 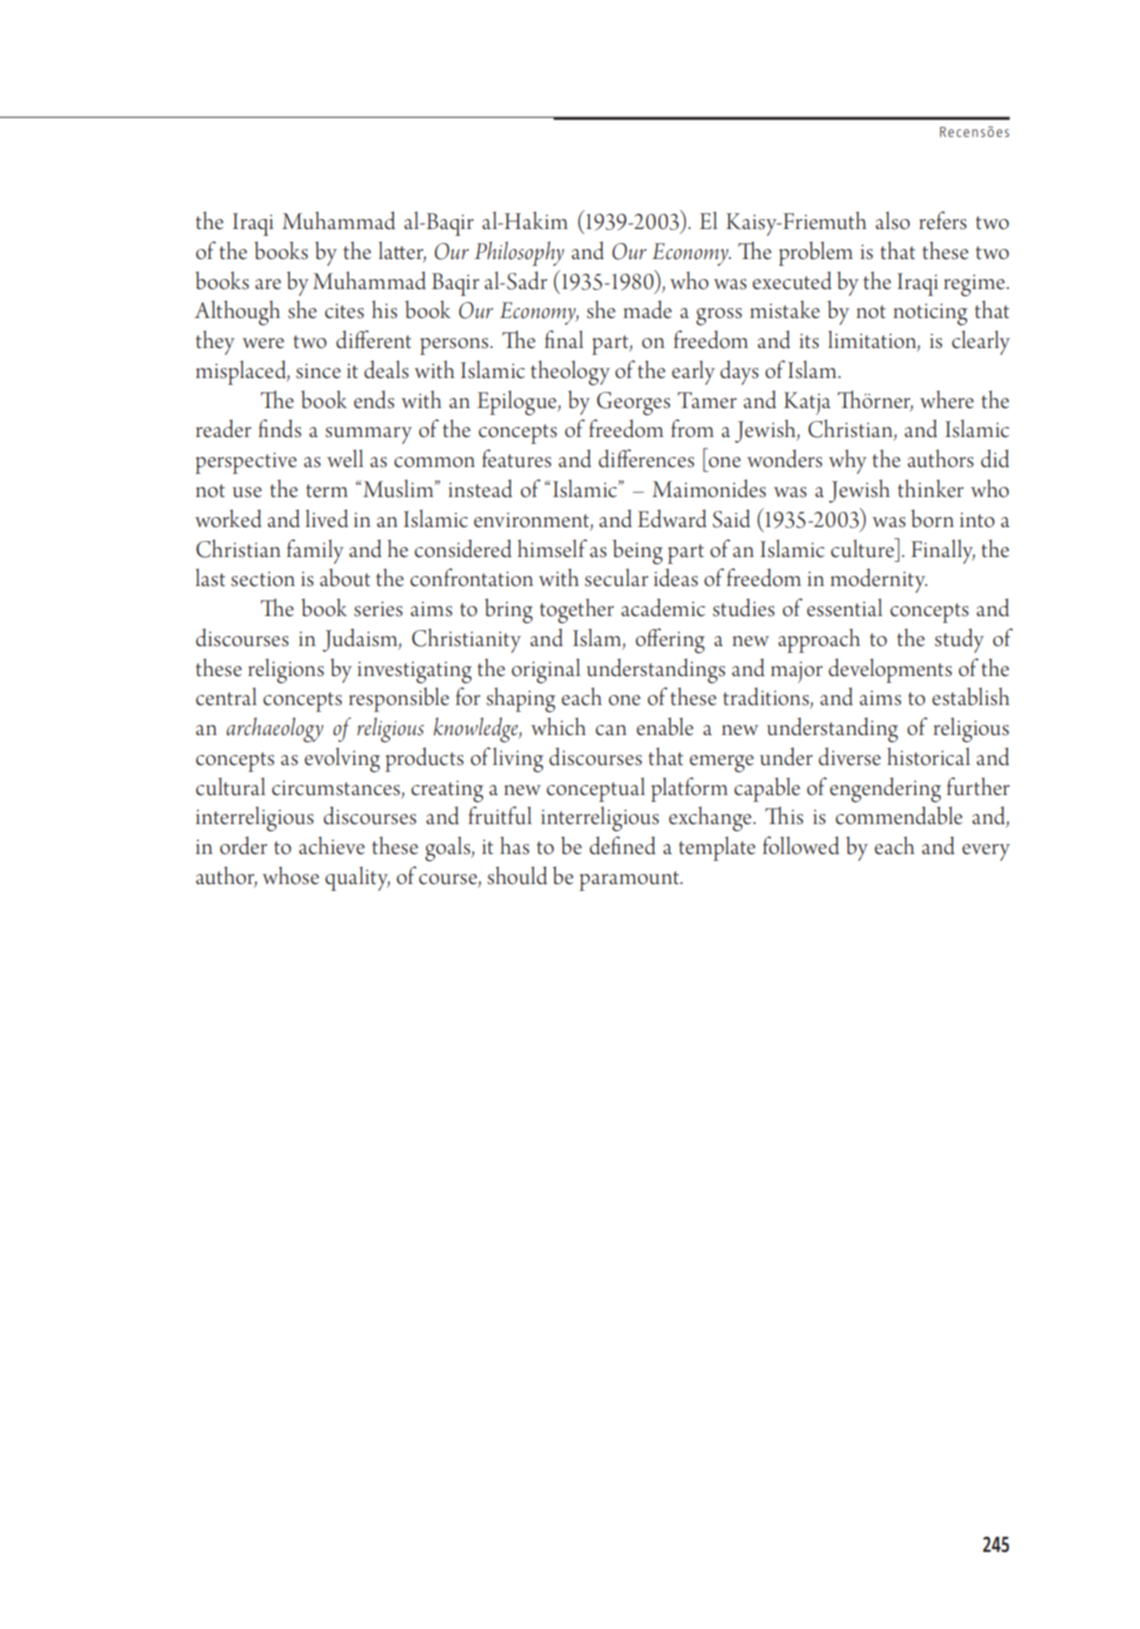 What do you see at coordinates (638, 552) in the document?
I see `being` at bounding box center [638, 552].
